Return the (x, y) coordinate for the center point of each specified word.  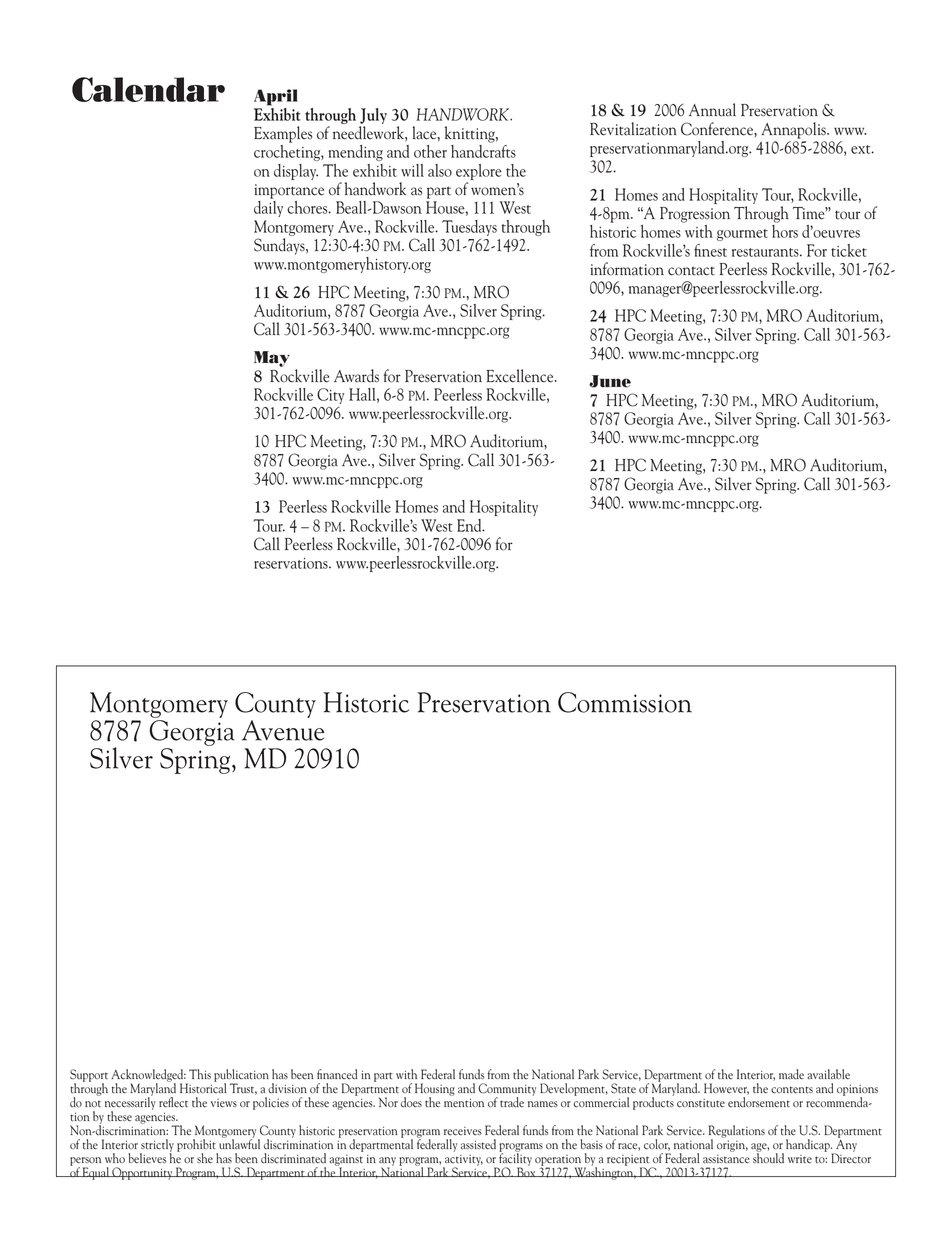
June (610, 381)
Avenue (283, 729)
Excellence (521, 376)
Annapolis (794, 130)
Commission (625, 702)
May (272, 359)
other (430, 151)
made (791, 1074)
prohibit (197, 1146)
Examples (283, 134)
